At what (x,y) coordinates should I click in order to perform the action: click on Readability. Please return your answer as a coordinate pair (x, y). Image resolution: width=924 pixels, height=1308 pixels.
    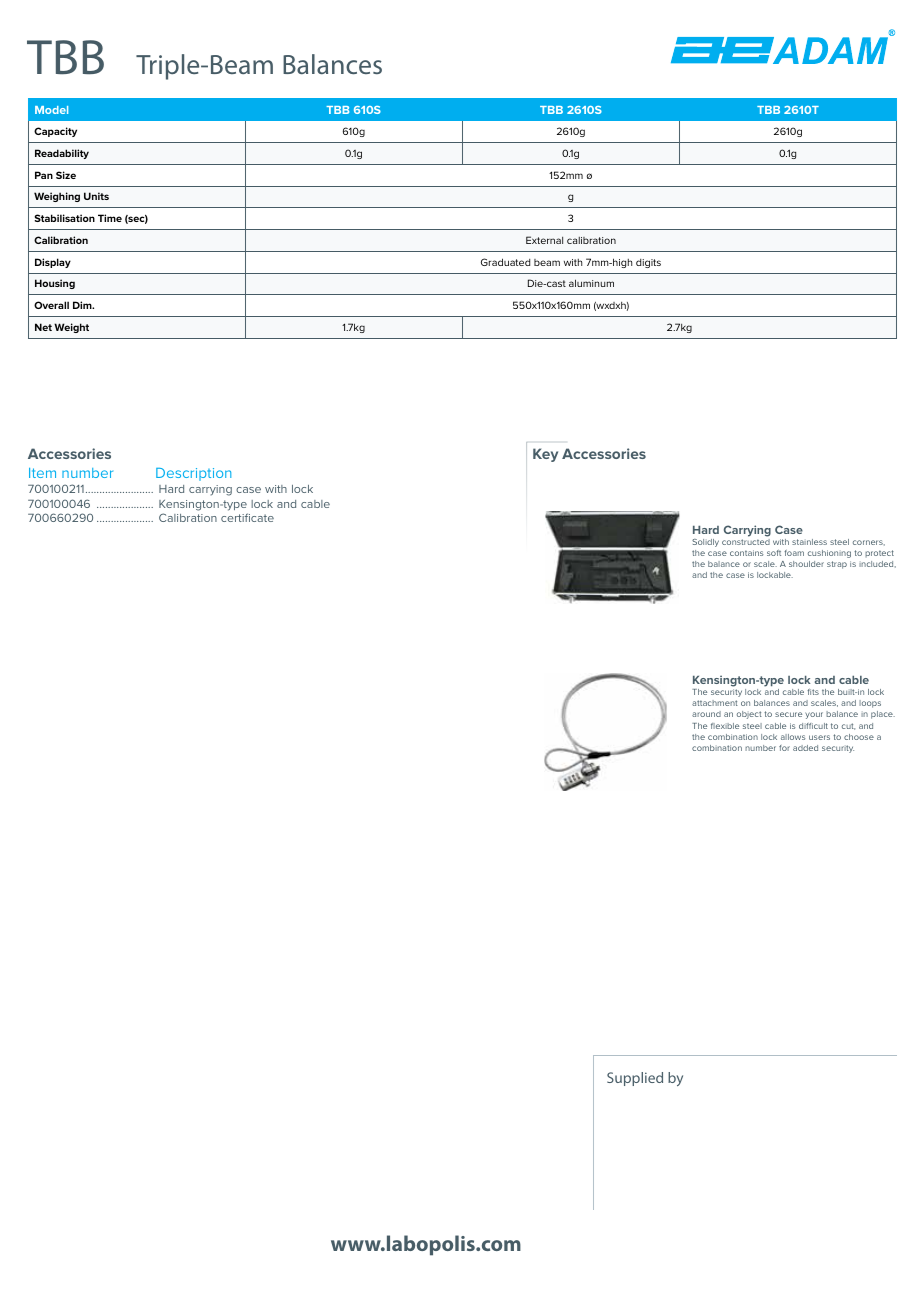
    Looking at the image, I should click on (62, 154).
